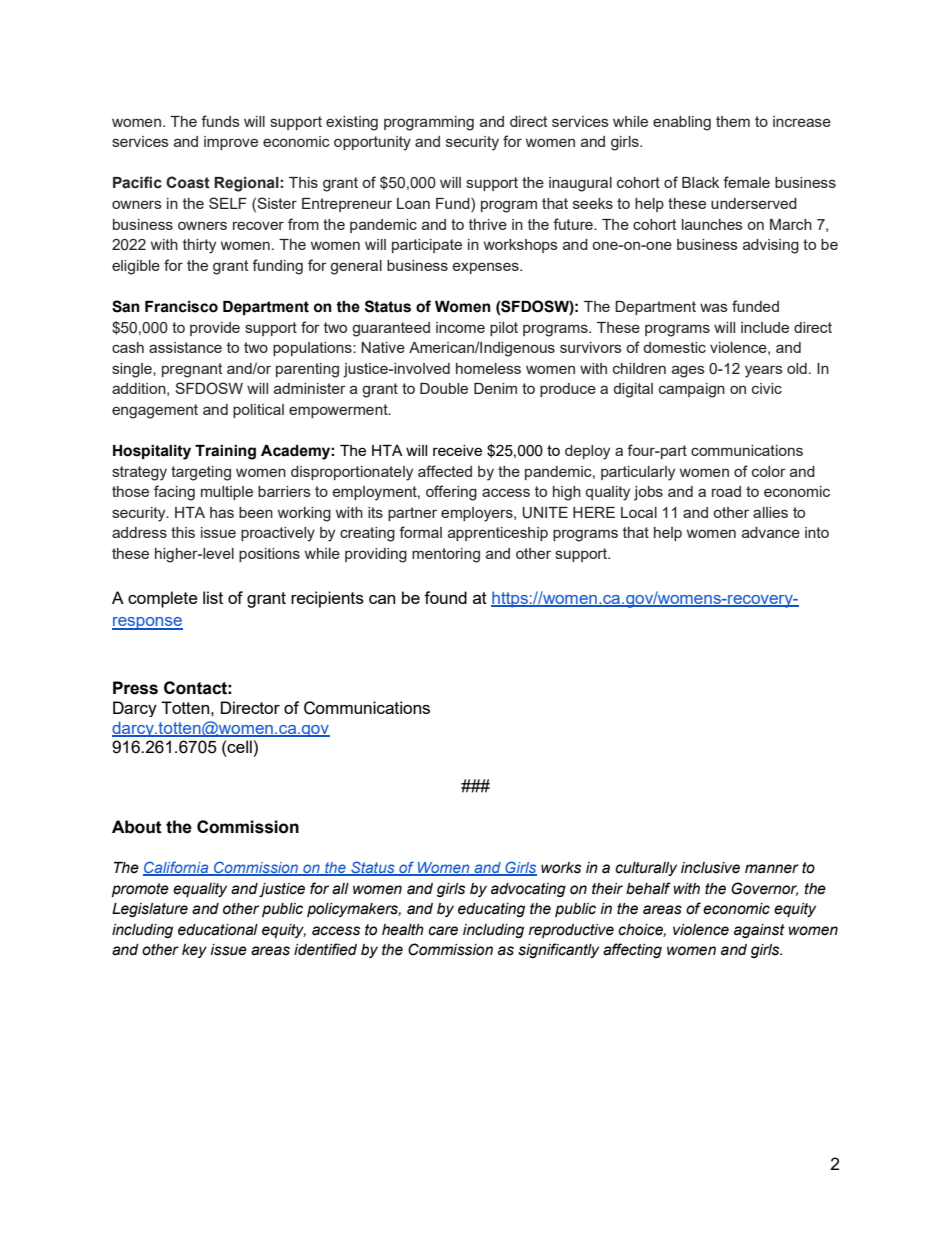  What do you see at coordinates (218, 930) in the screenshot?
I see `educational` at bounding box center [218, 930].
